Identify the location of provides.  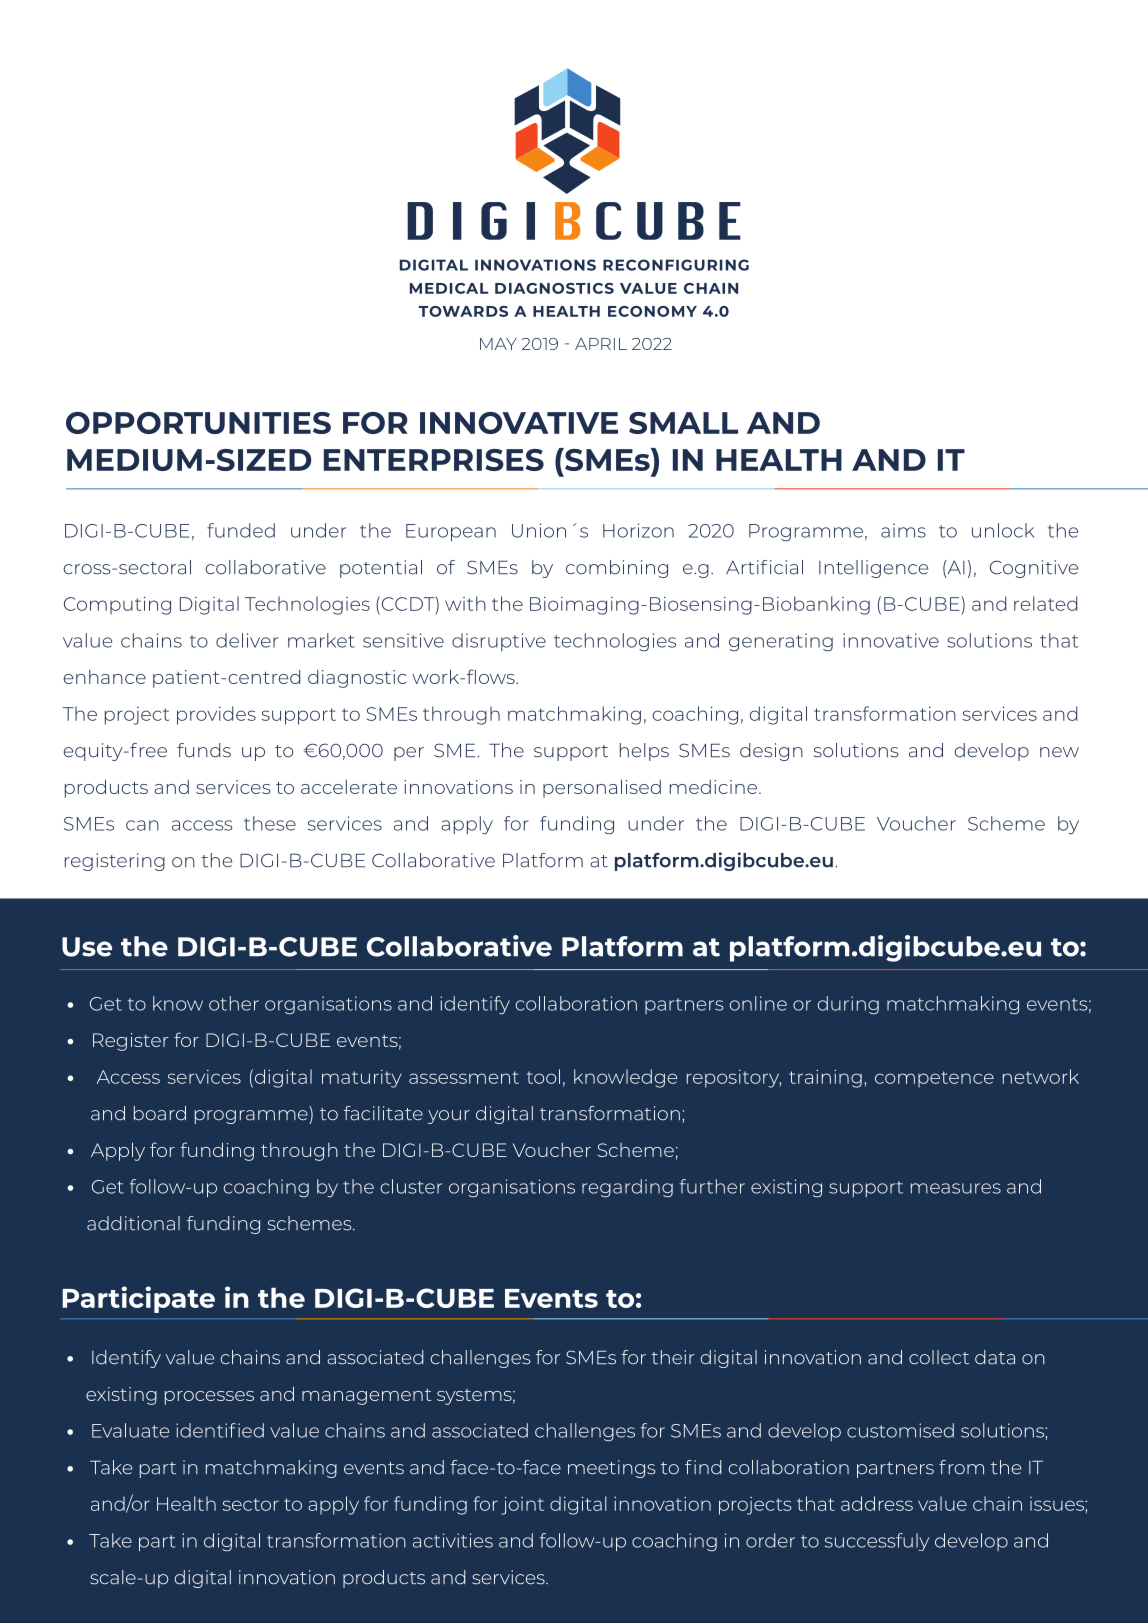
(216, 715).
